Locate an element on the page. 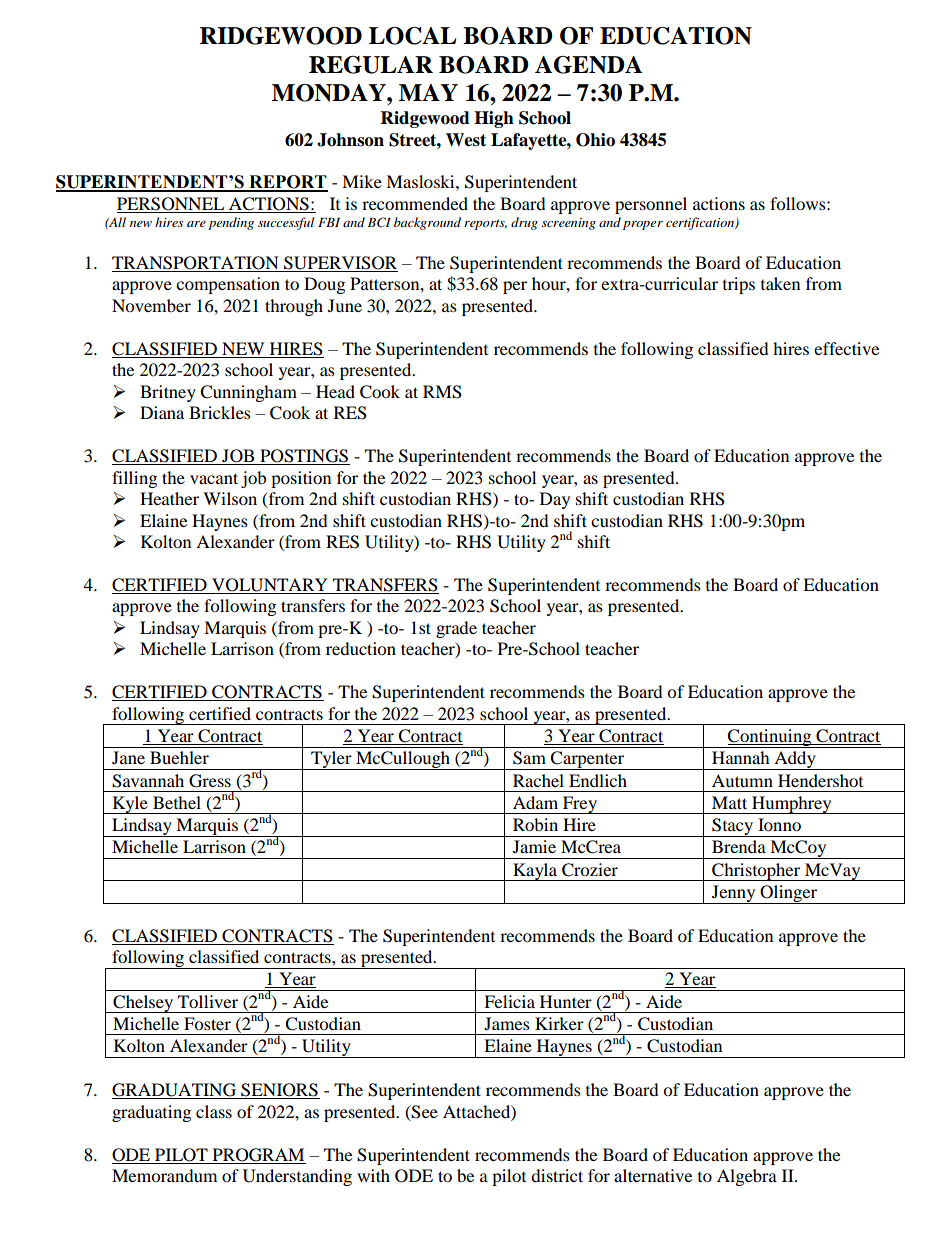 The width and height of the document is (952, 1233). grade is located at coordinates (456, 629).
